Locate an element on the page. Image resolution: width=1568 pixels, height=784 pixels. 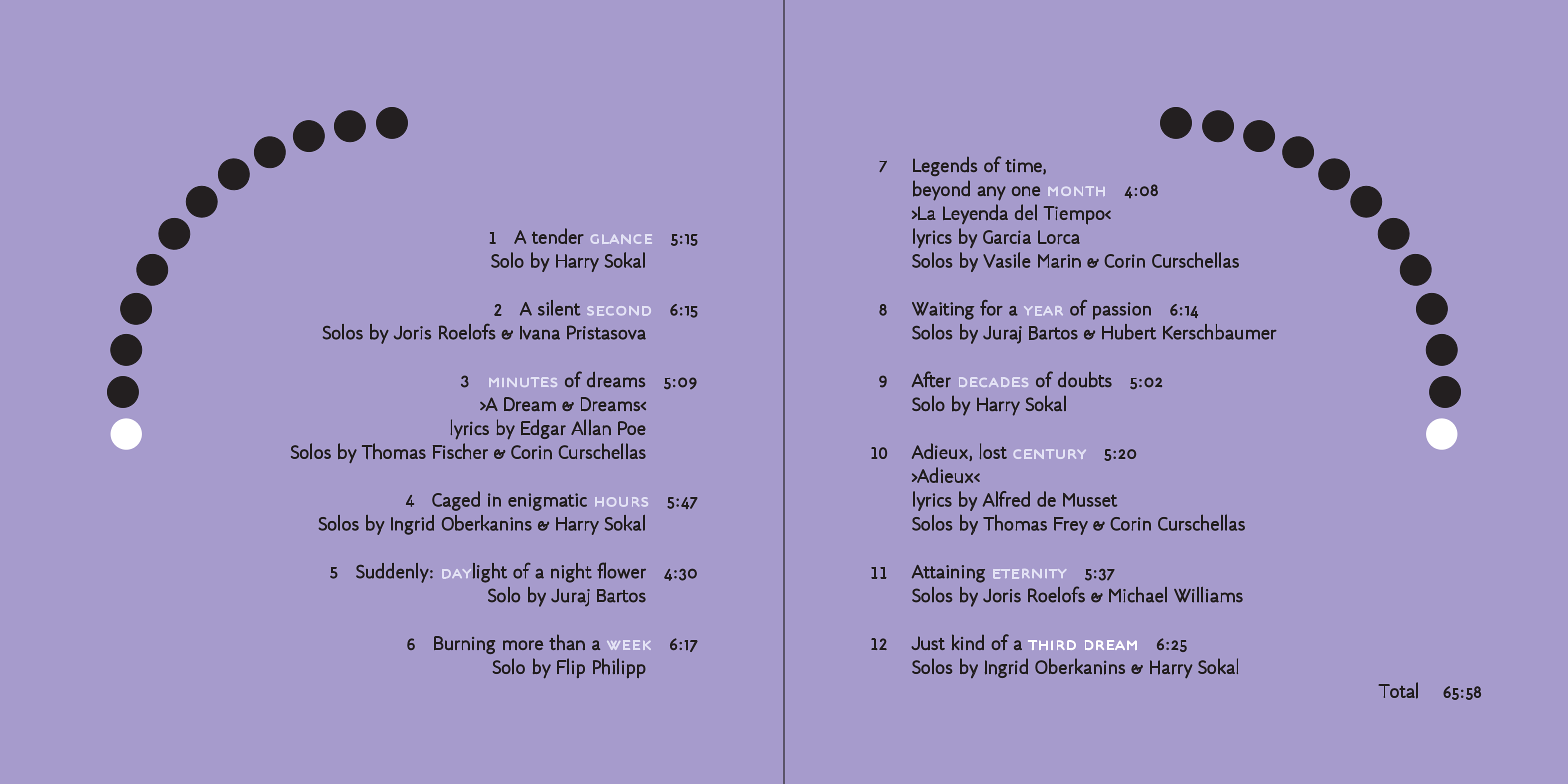
Flip is located at coordinates (571, 668).
